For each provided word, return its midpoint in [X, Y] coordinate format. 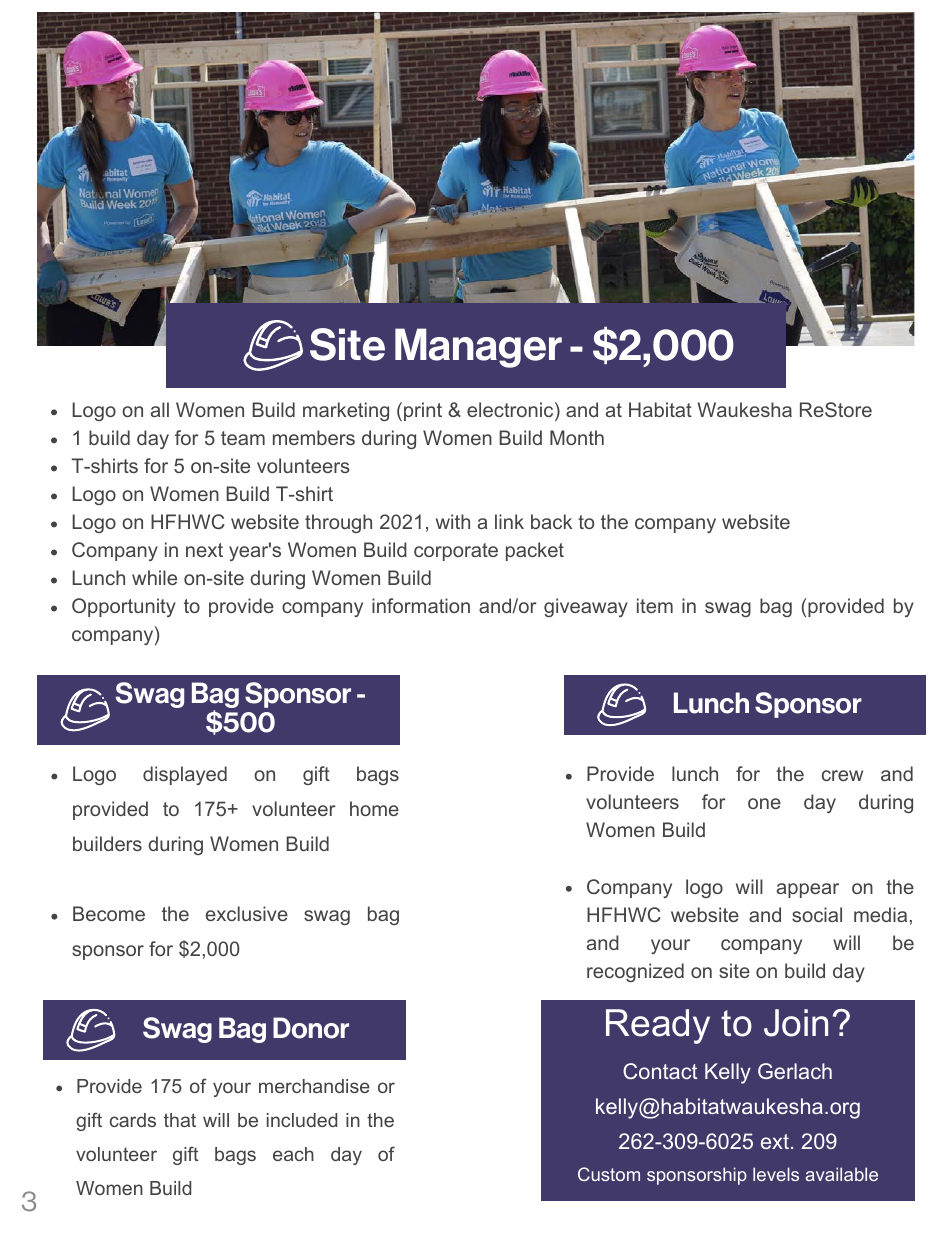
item [655, 605]
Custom [609, 1174]
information [421, 605]
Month [577, 437]
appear [808, 890]
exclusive [247, 913]
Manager [478, 348]
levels [776, 1174]
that [180, 1120]
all [160, 409]
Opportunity [124, 607]
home [374, 808]
